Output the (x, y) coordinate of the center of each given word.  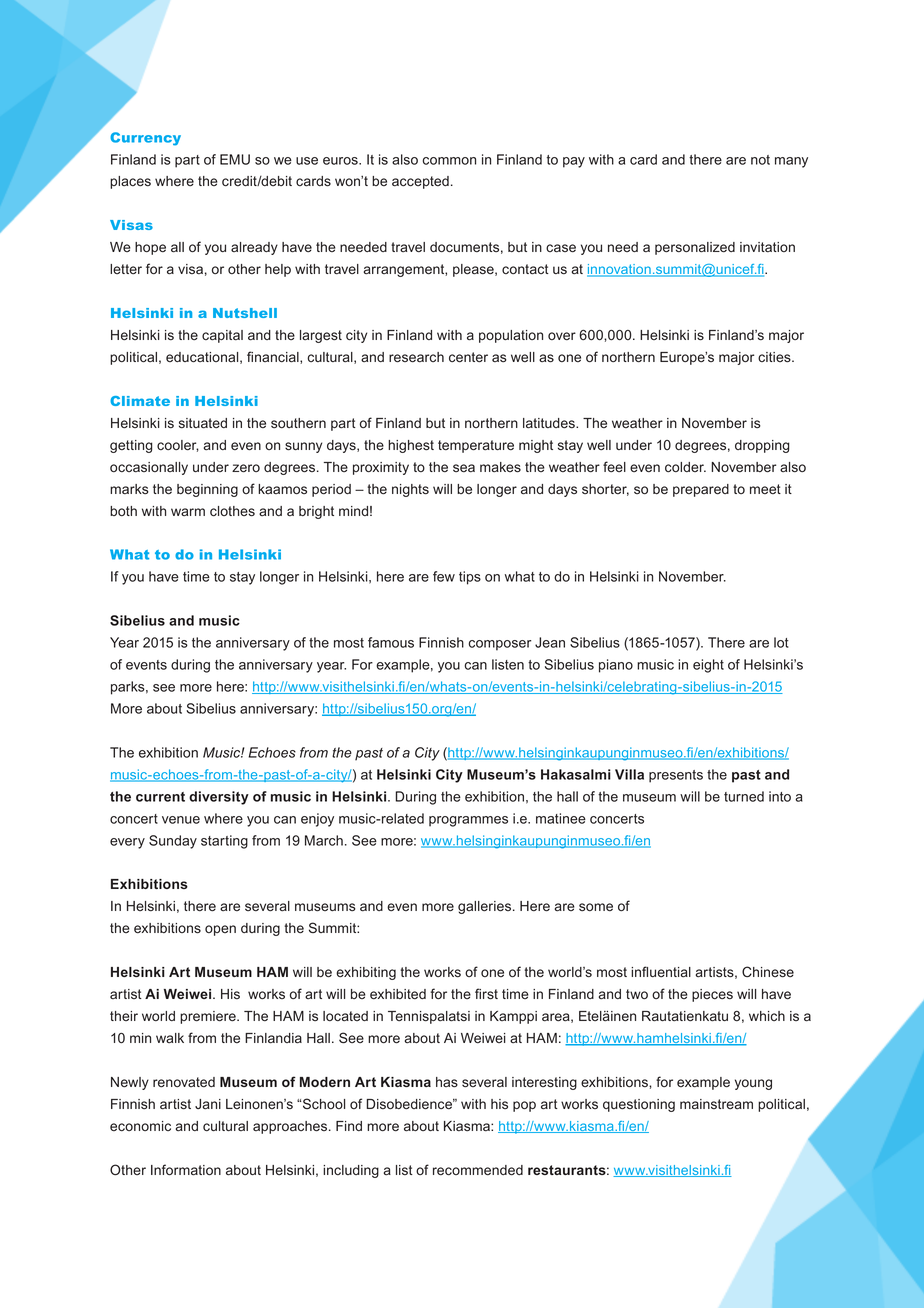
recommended (478, 1170)
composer (500, 645)
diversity (219, 798)
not (760, 160)
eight (708, 666)
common (449, 161)
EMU (235, 159)
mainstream (716, 1104)
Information (186, 1170)
